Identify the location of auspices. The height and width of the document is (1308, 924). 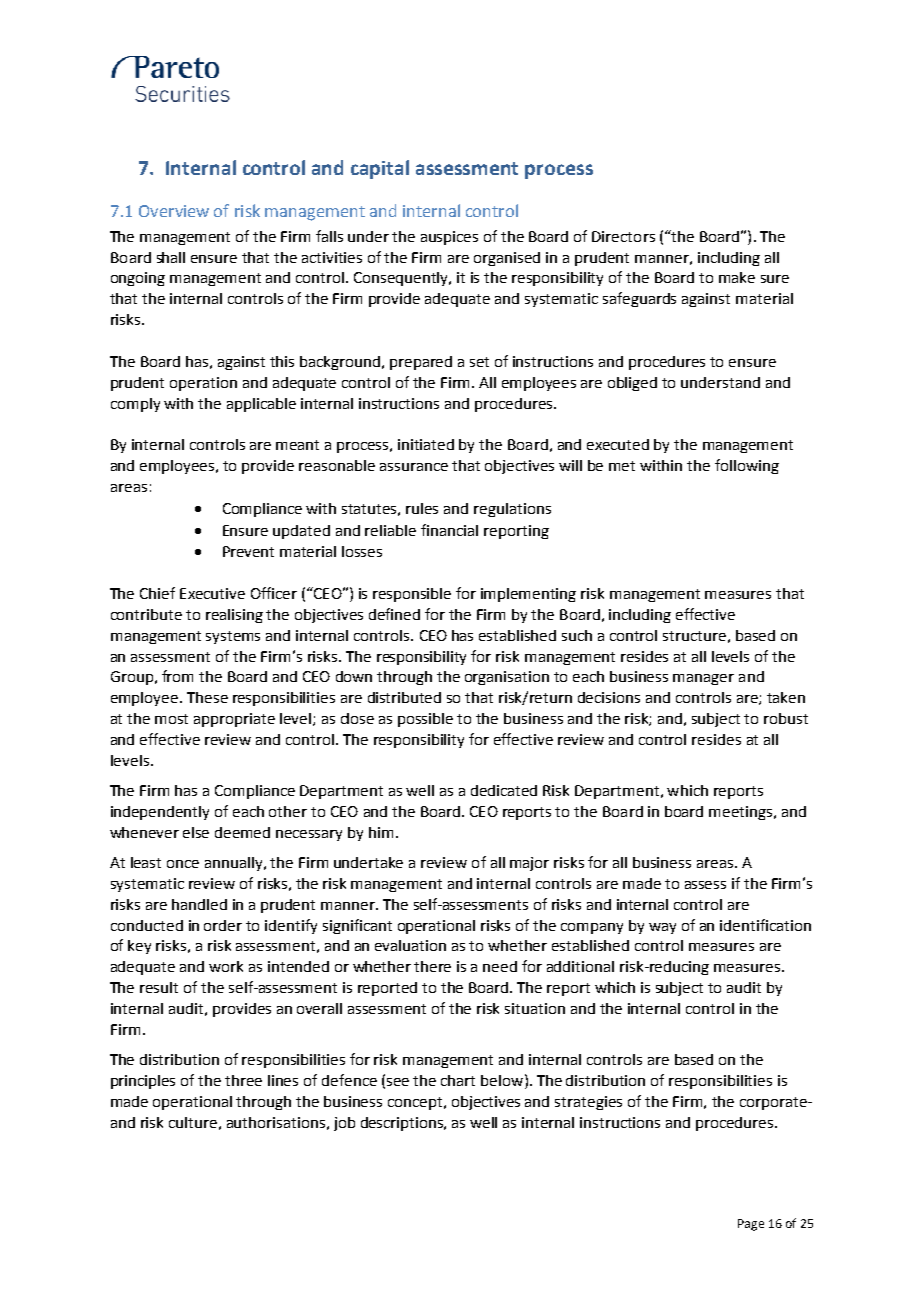
(449, 238).
